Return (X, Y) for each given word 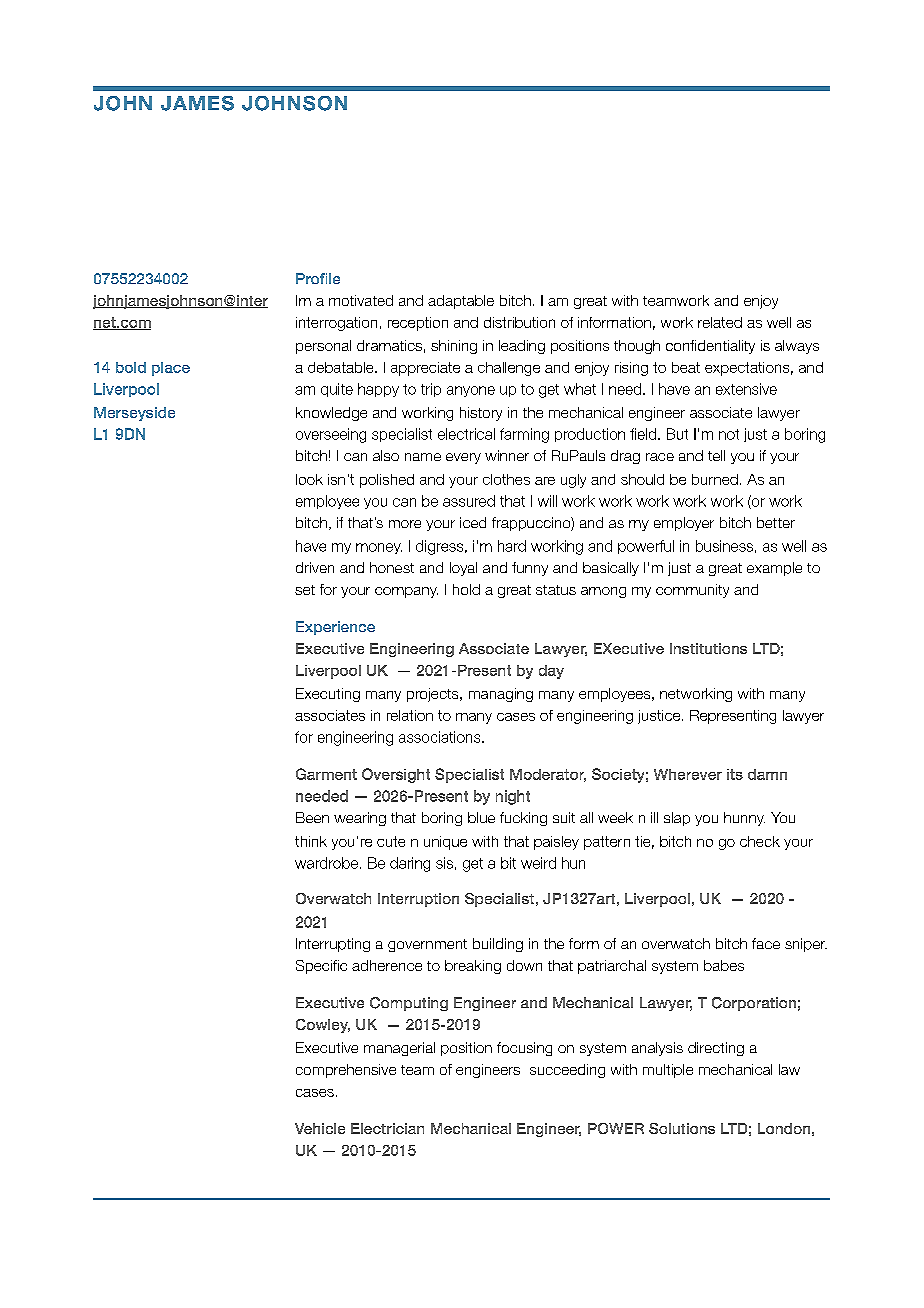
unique (445, 843)
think (311, 841)
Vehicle (320, 1128)
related (720, 322)
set (305, 590)
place (171, 369)
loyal (463, 569)
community (692, 591)
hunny (744, 819)
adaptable (461, 302)
